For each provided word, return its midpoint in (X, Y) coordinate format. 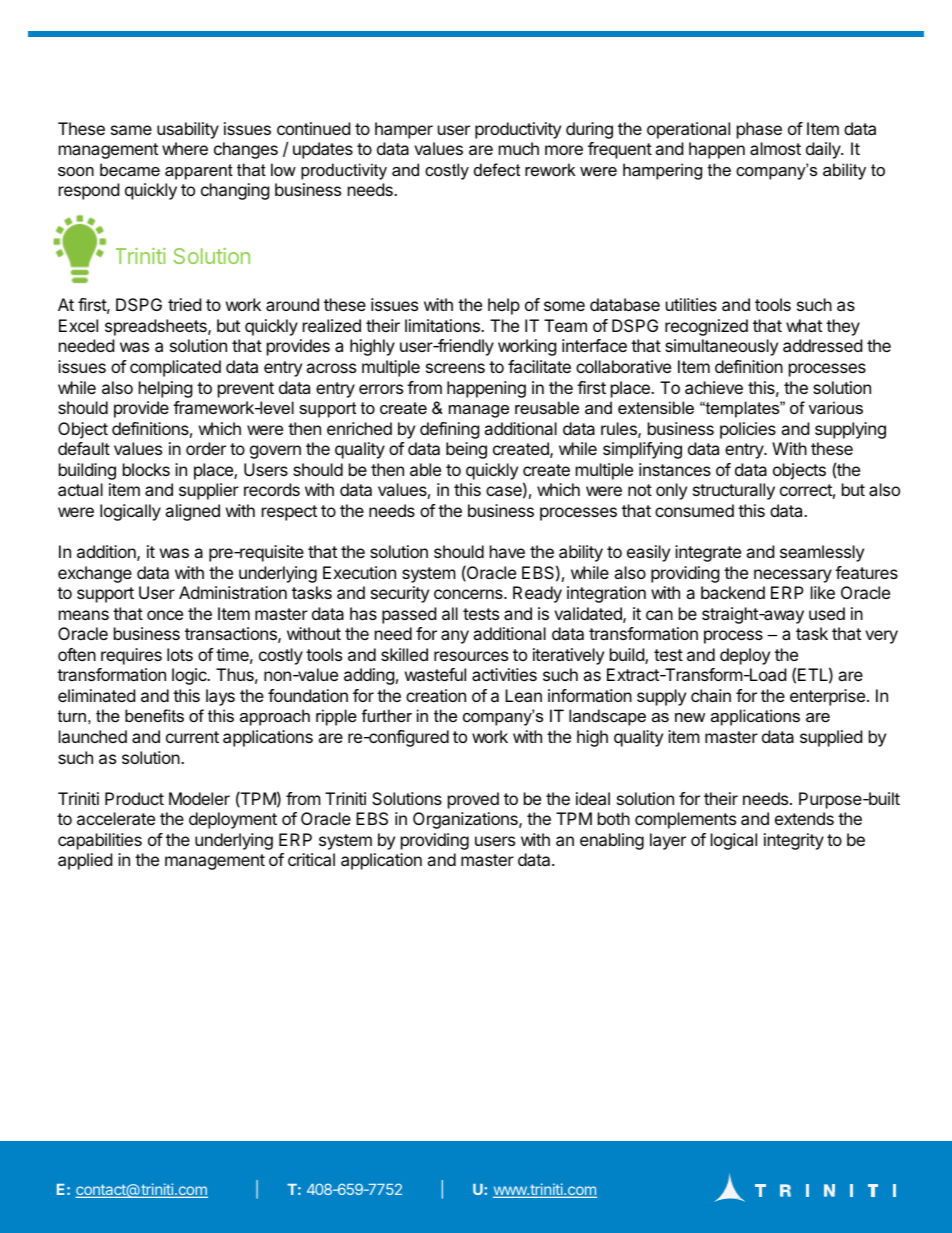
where (185, 148)
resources (471, 656)
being (466, 450)
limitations (443, 325)
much (519, 148)
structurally (734, 491)
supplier (209, 491)
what (804, 325)
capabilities (100, 841)
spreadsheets (157, 327)
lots (180, 654)
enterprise (827, 697)
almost (775, 148)
